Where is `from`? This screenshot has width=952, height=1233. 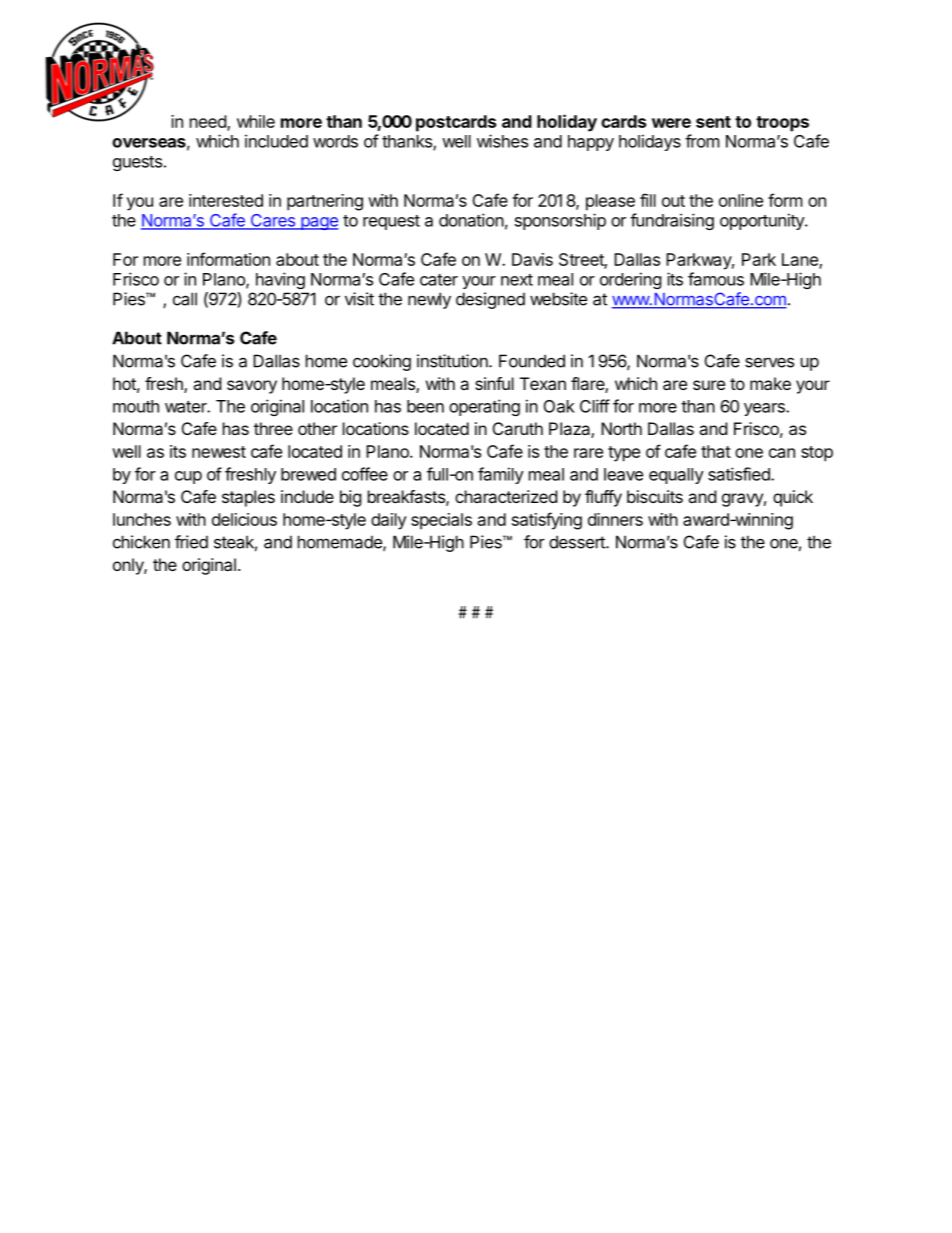 from is located at coordinates (702, 141).
